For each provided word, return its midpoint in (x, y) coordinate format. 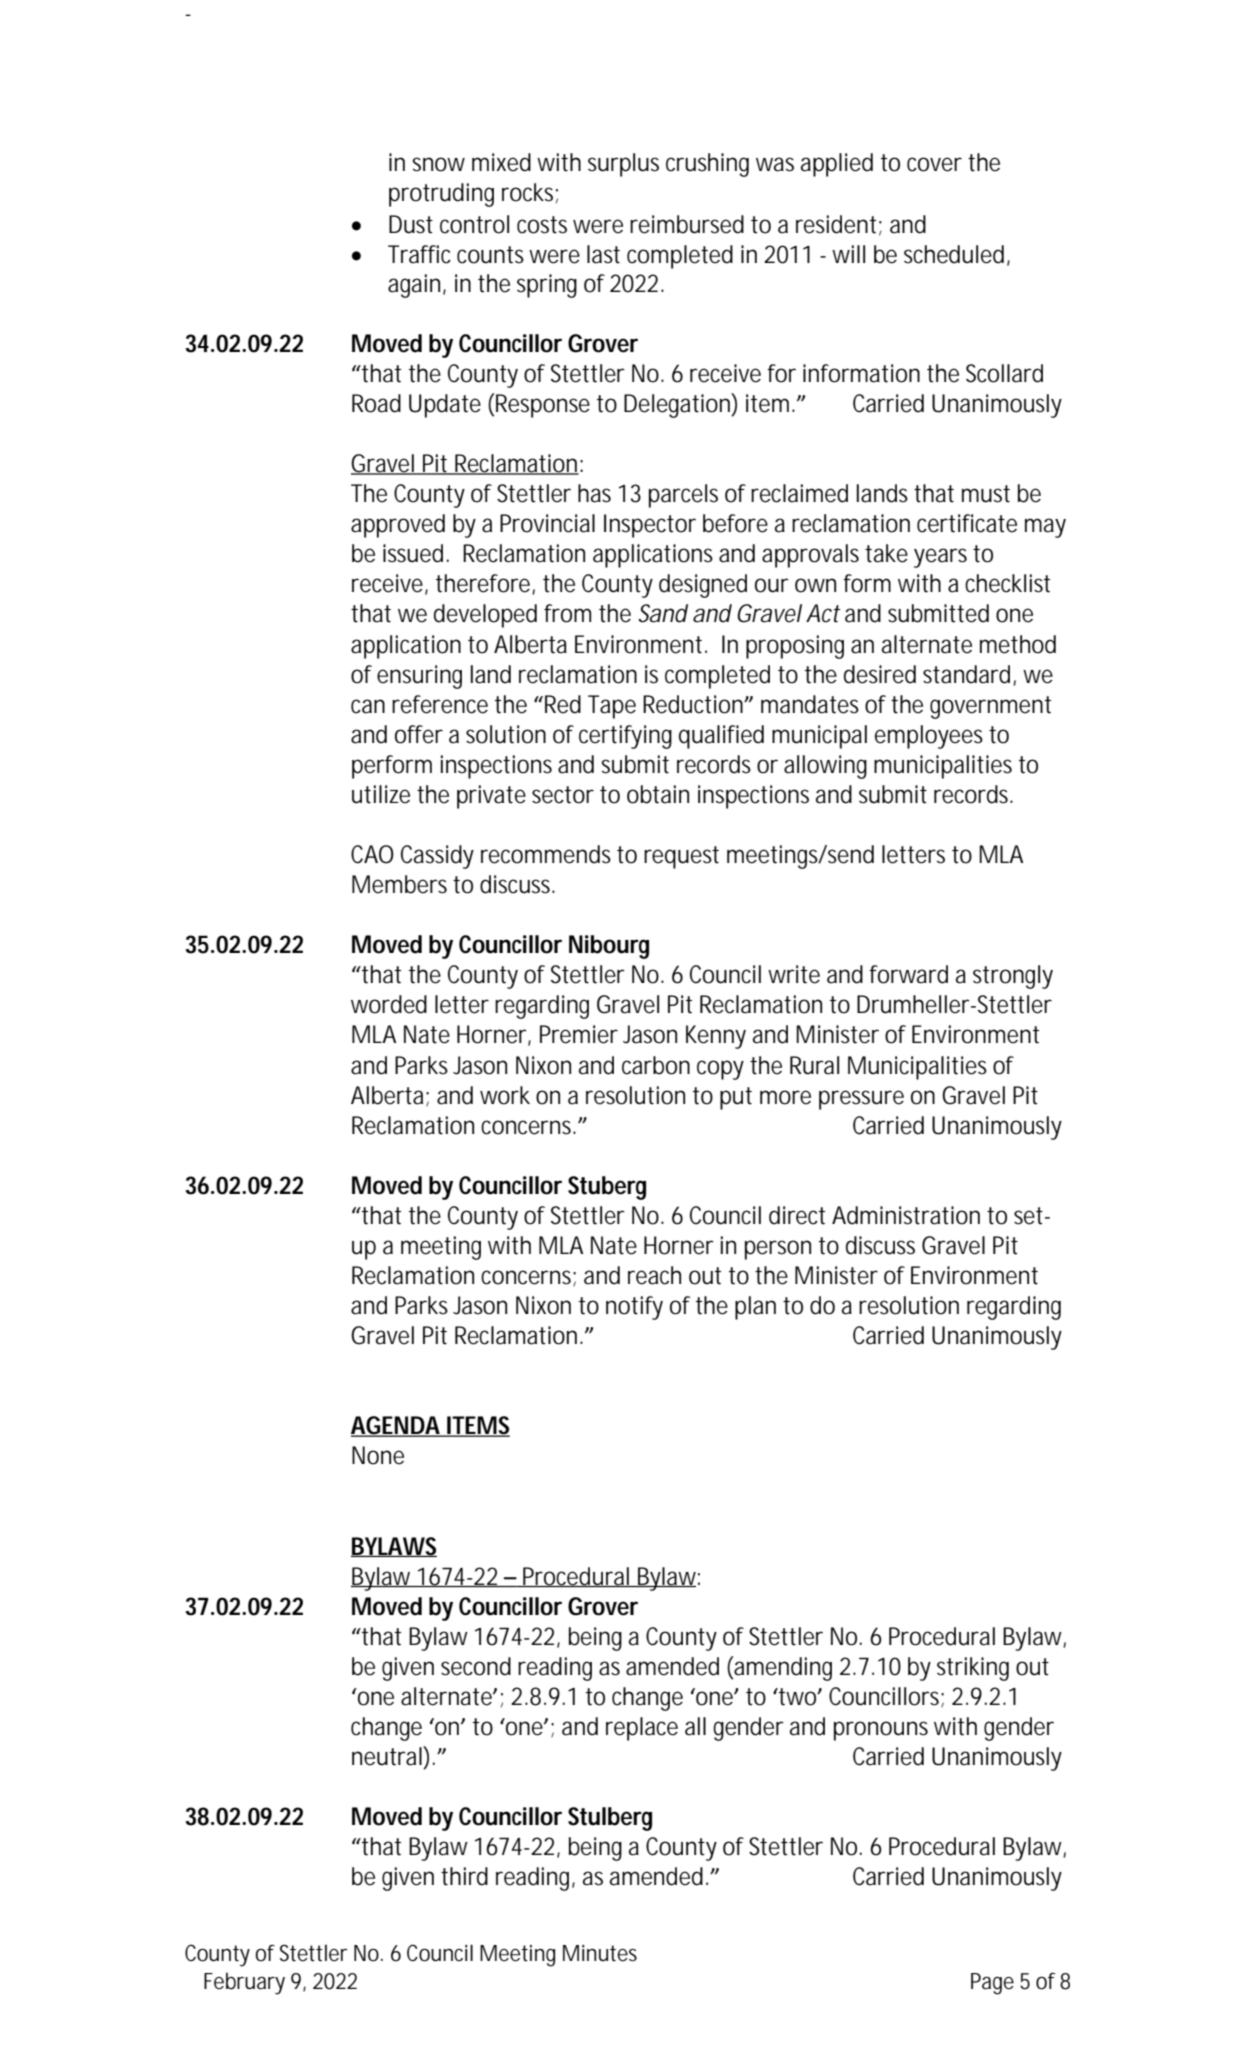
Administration (906, 1215)
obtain (658, 794)
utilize (381, 794)
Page (992, 1984)
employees (929, 737)
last (603, 254)
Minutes (600, 1953)
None (378, 1455)
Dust (411, 224)
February (244, 1983)
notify (634, 1308)
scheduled (954, 254)
